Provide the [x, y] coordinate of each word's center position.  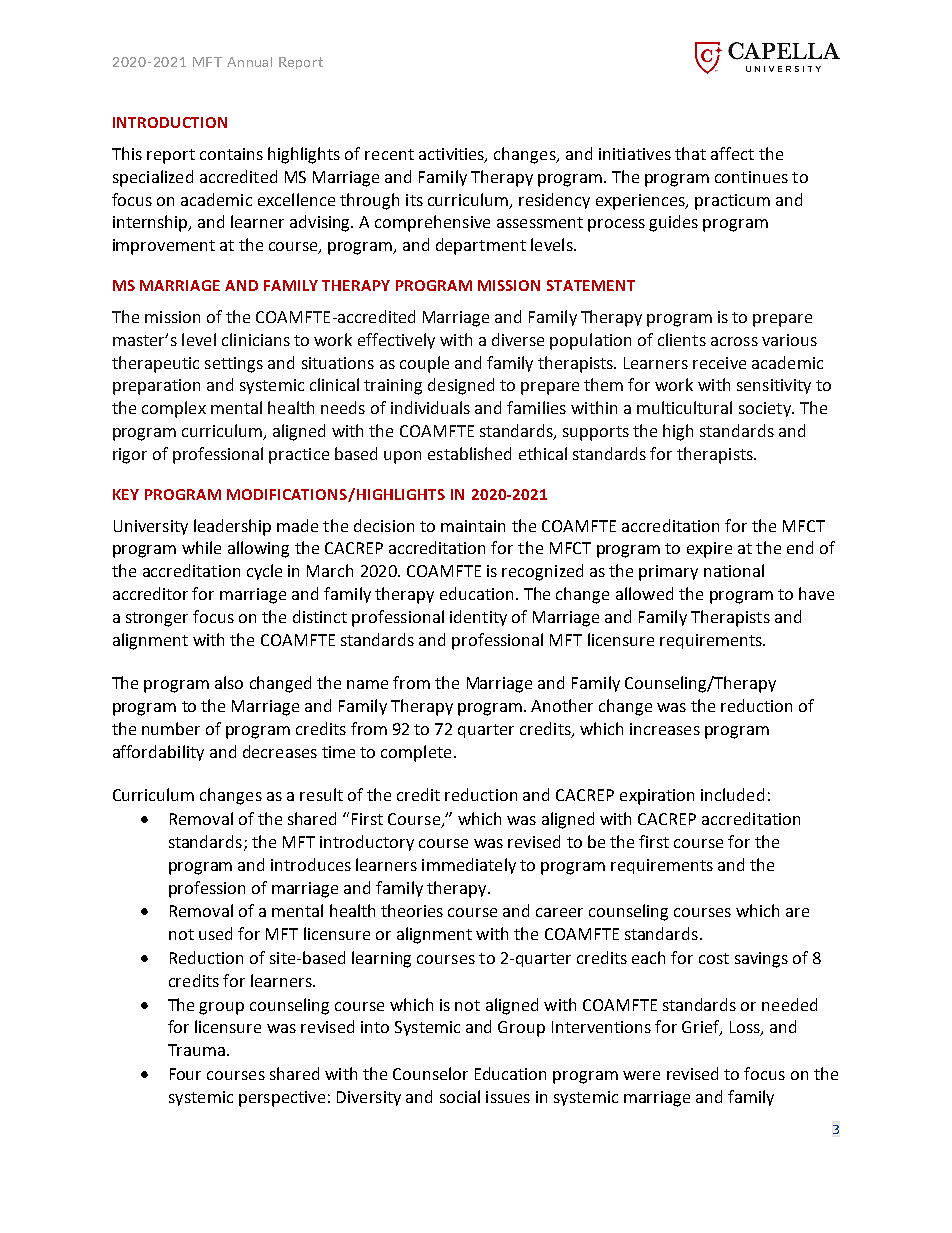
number [171, 728]
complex [174, 409]
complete [416, 753]
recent [389, 154]
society [766, 409]
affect [732, 153]
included [732, 794]
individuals [430, 407]
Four [185, 1074]
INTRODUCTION [170, 122]
